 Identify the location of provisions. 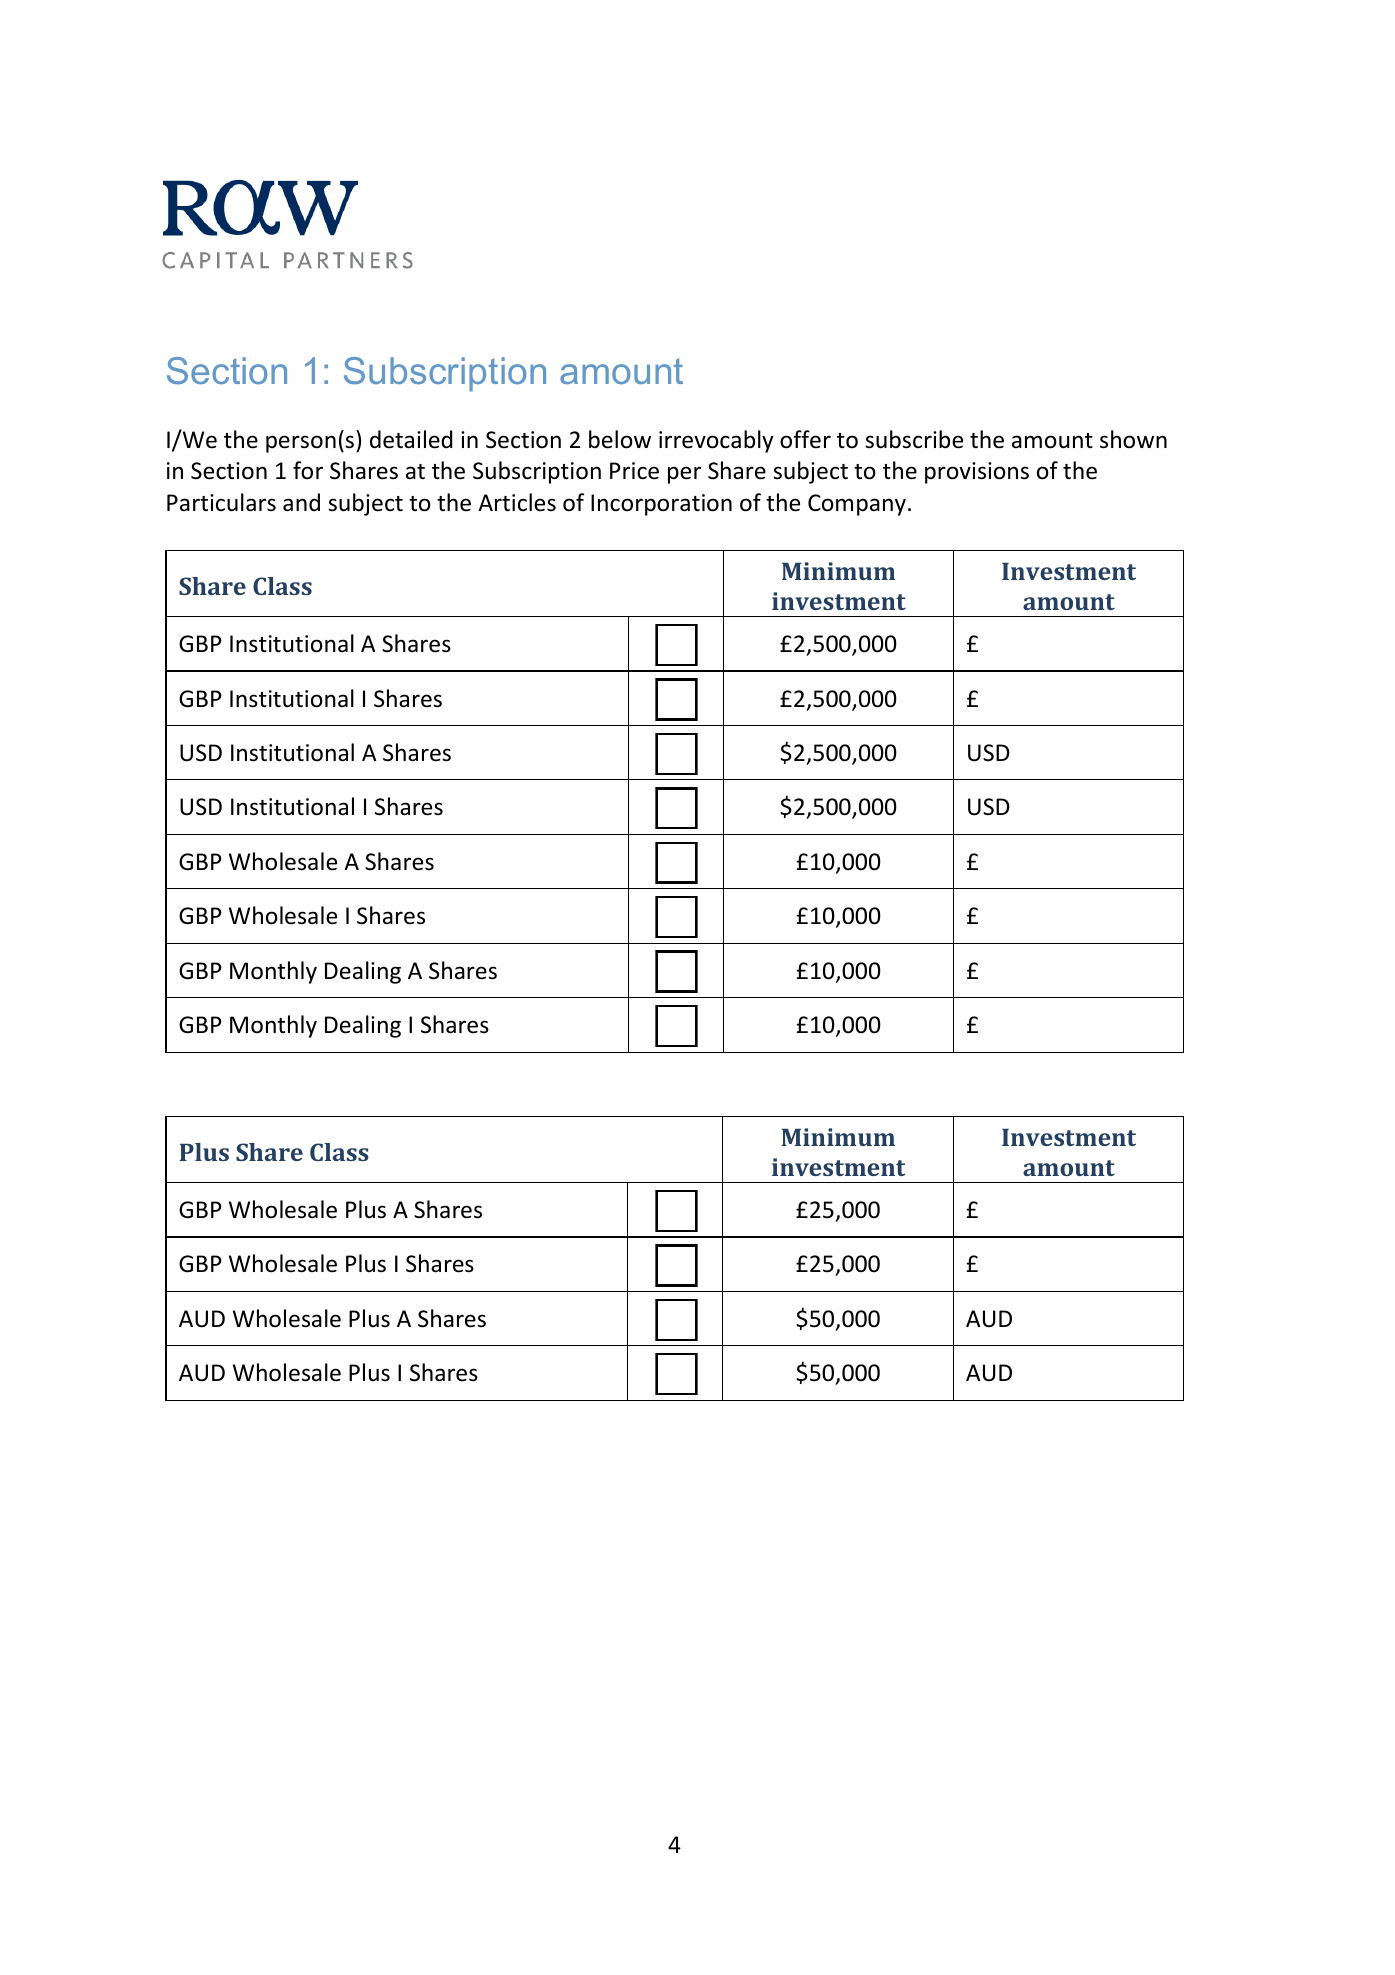
(977, 473).
